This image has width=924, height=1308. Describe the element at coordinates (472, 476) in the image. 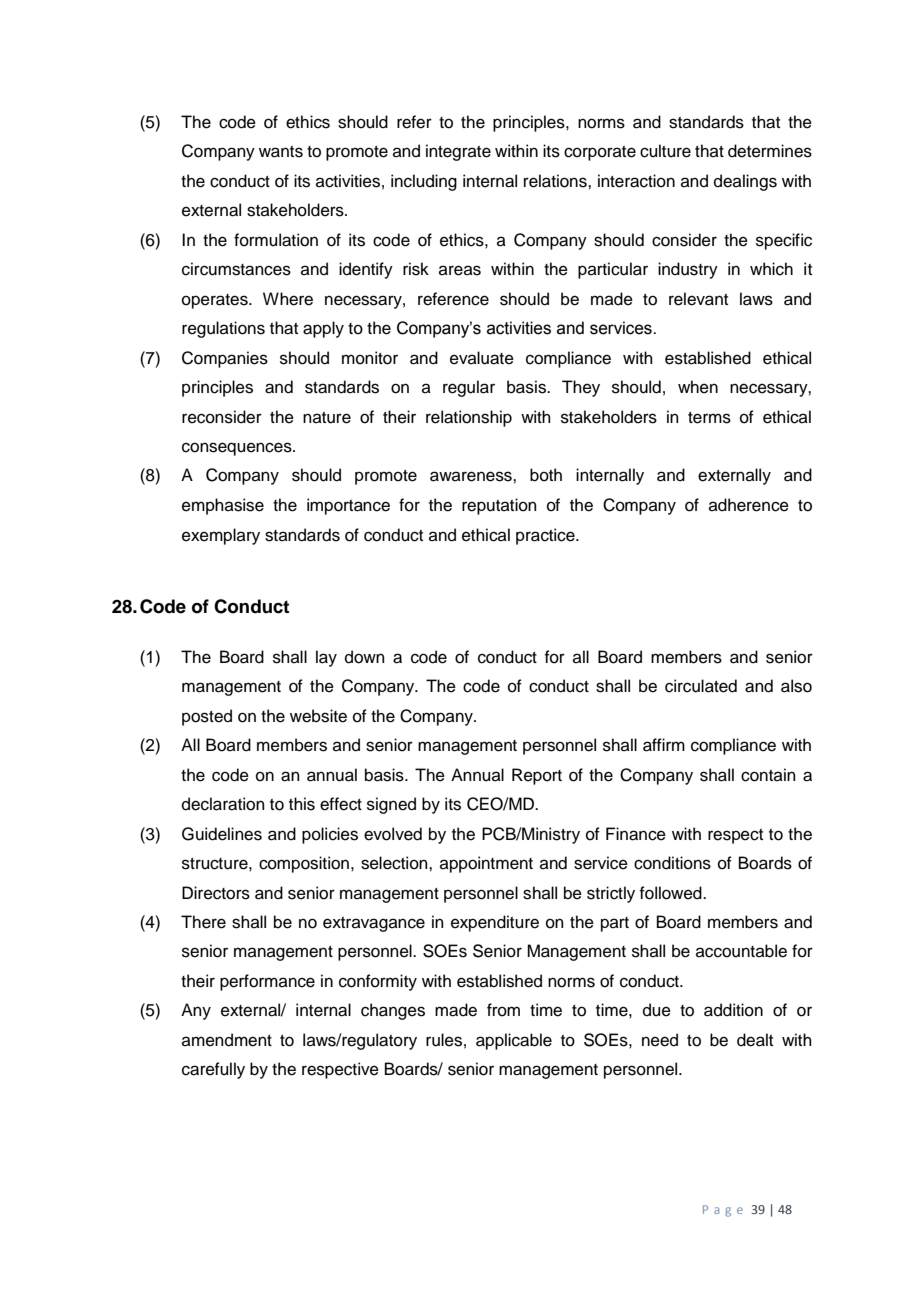

I see `awareness` at that location.
